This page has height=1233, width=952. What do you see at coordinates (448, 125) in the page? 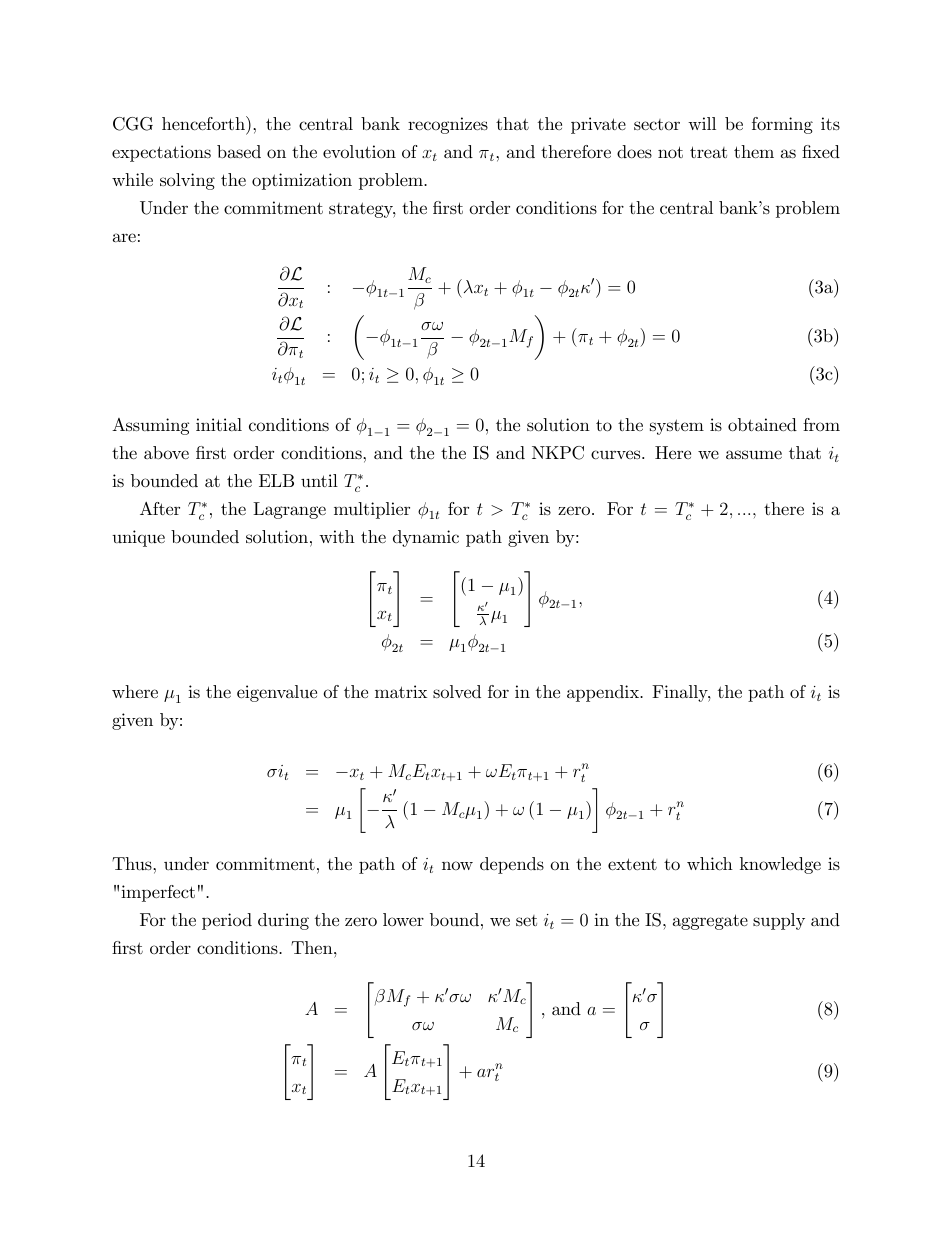
I see `recognizes` at bounding box center [448, 125].
